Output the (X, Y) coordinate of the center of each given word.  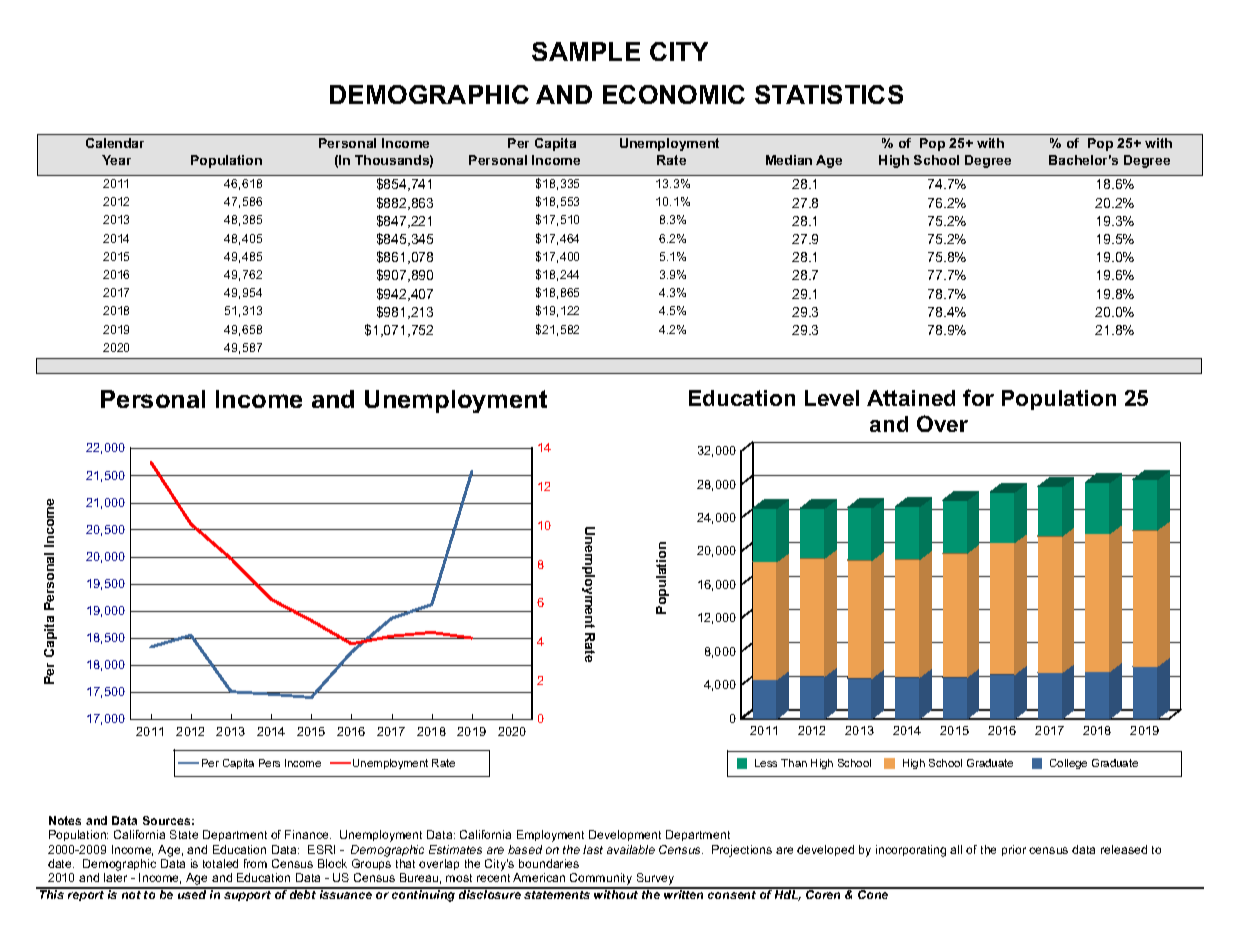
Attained (911, 398)
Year (116, 160)
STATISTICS (829, 94)
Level (832, 398)
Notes (65, 820)
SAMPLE (586, 51)
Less (766, 763)
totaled (220, 863)
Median (789, 160)
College (1068, 764)
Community (601, 880)
